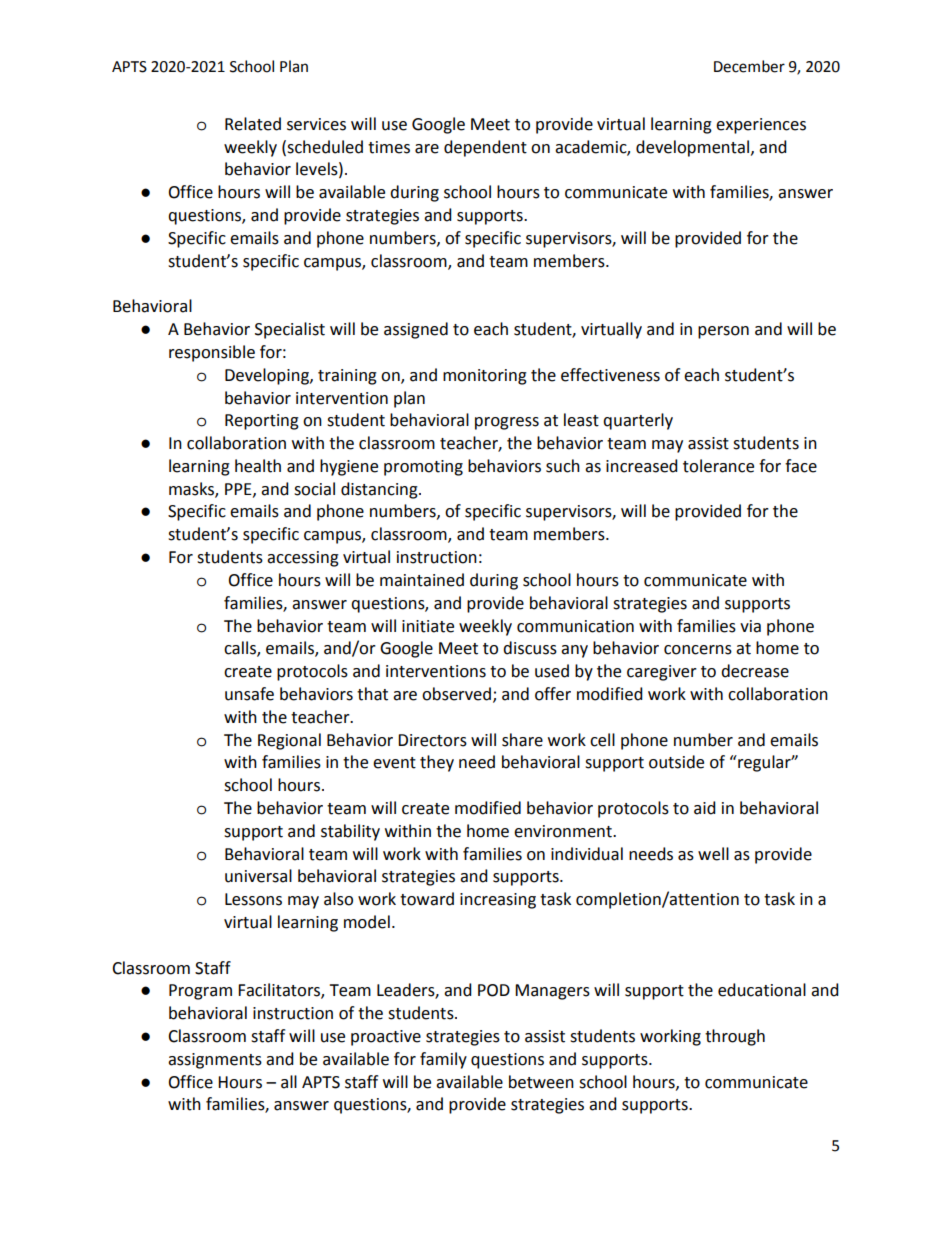 This document has height=1233, width=952. I want to click on maintained, so click(422, 580).
